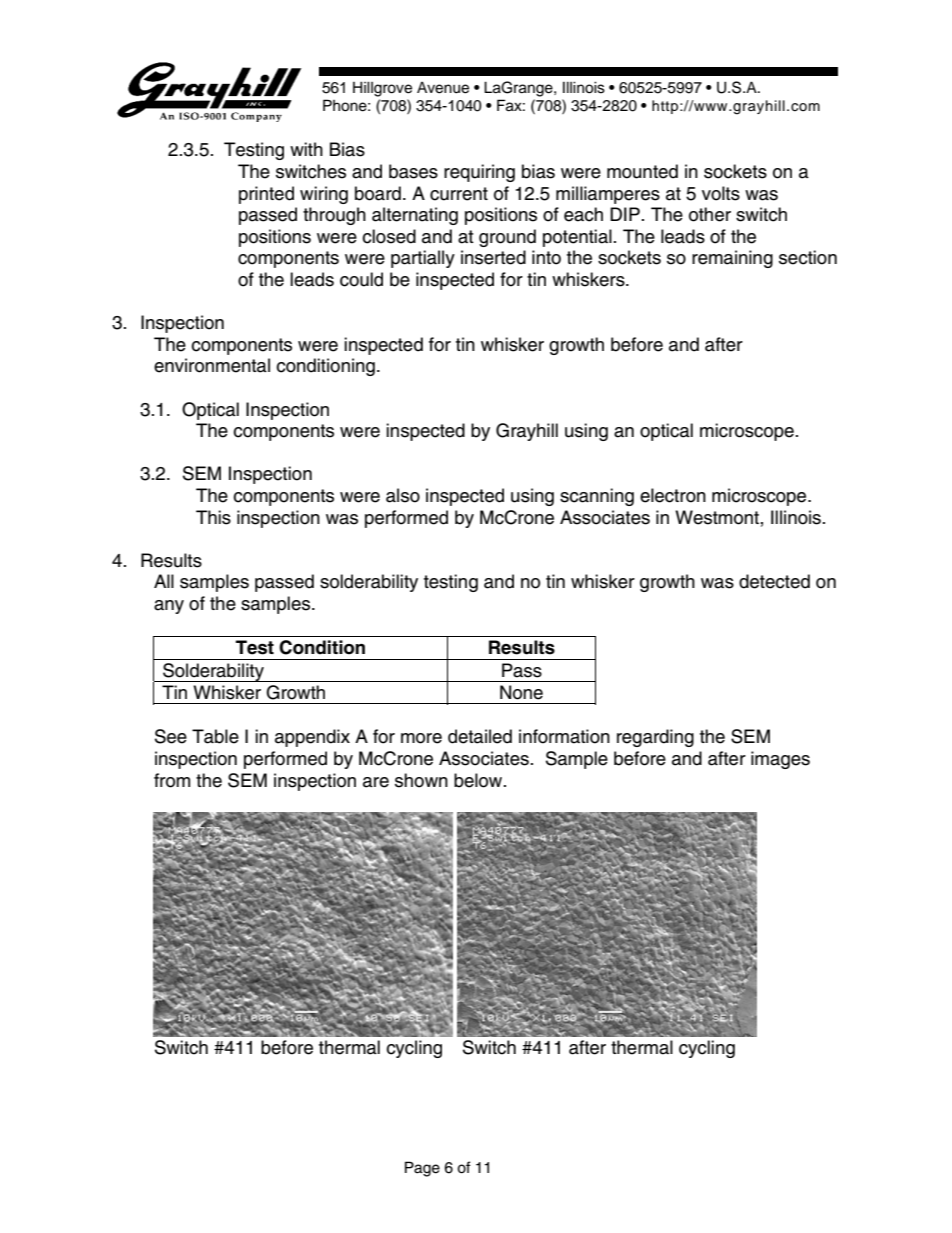 Image resolution: width=952 pixels, height=1233 pixels. Describe the element at coordinates (479, 780) in the screenshot. I see `below` at that location.
